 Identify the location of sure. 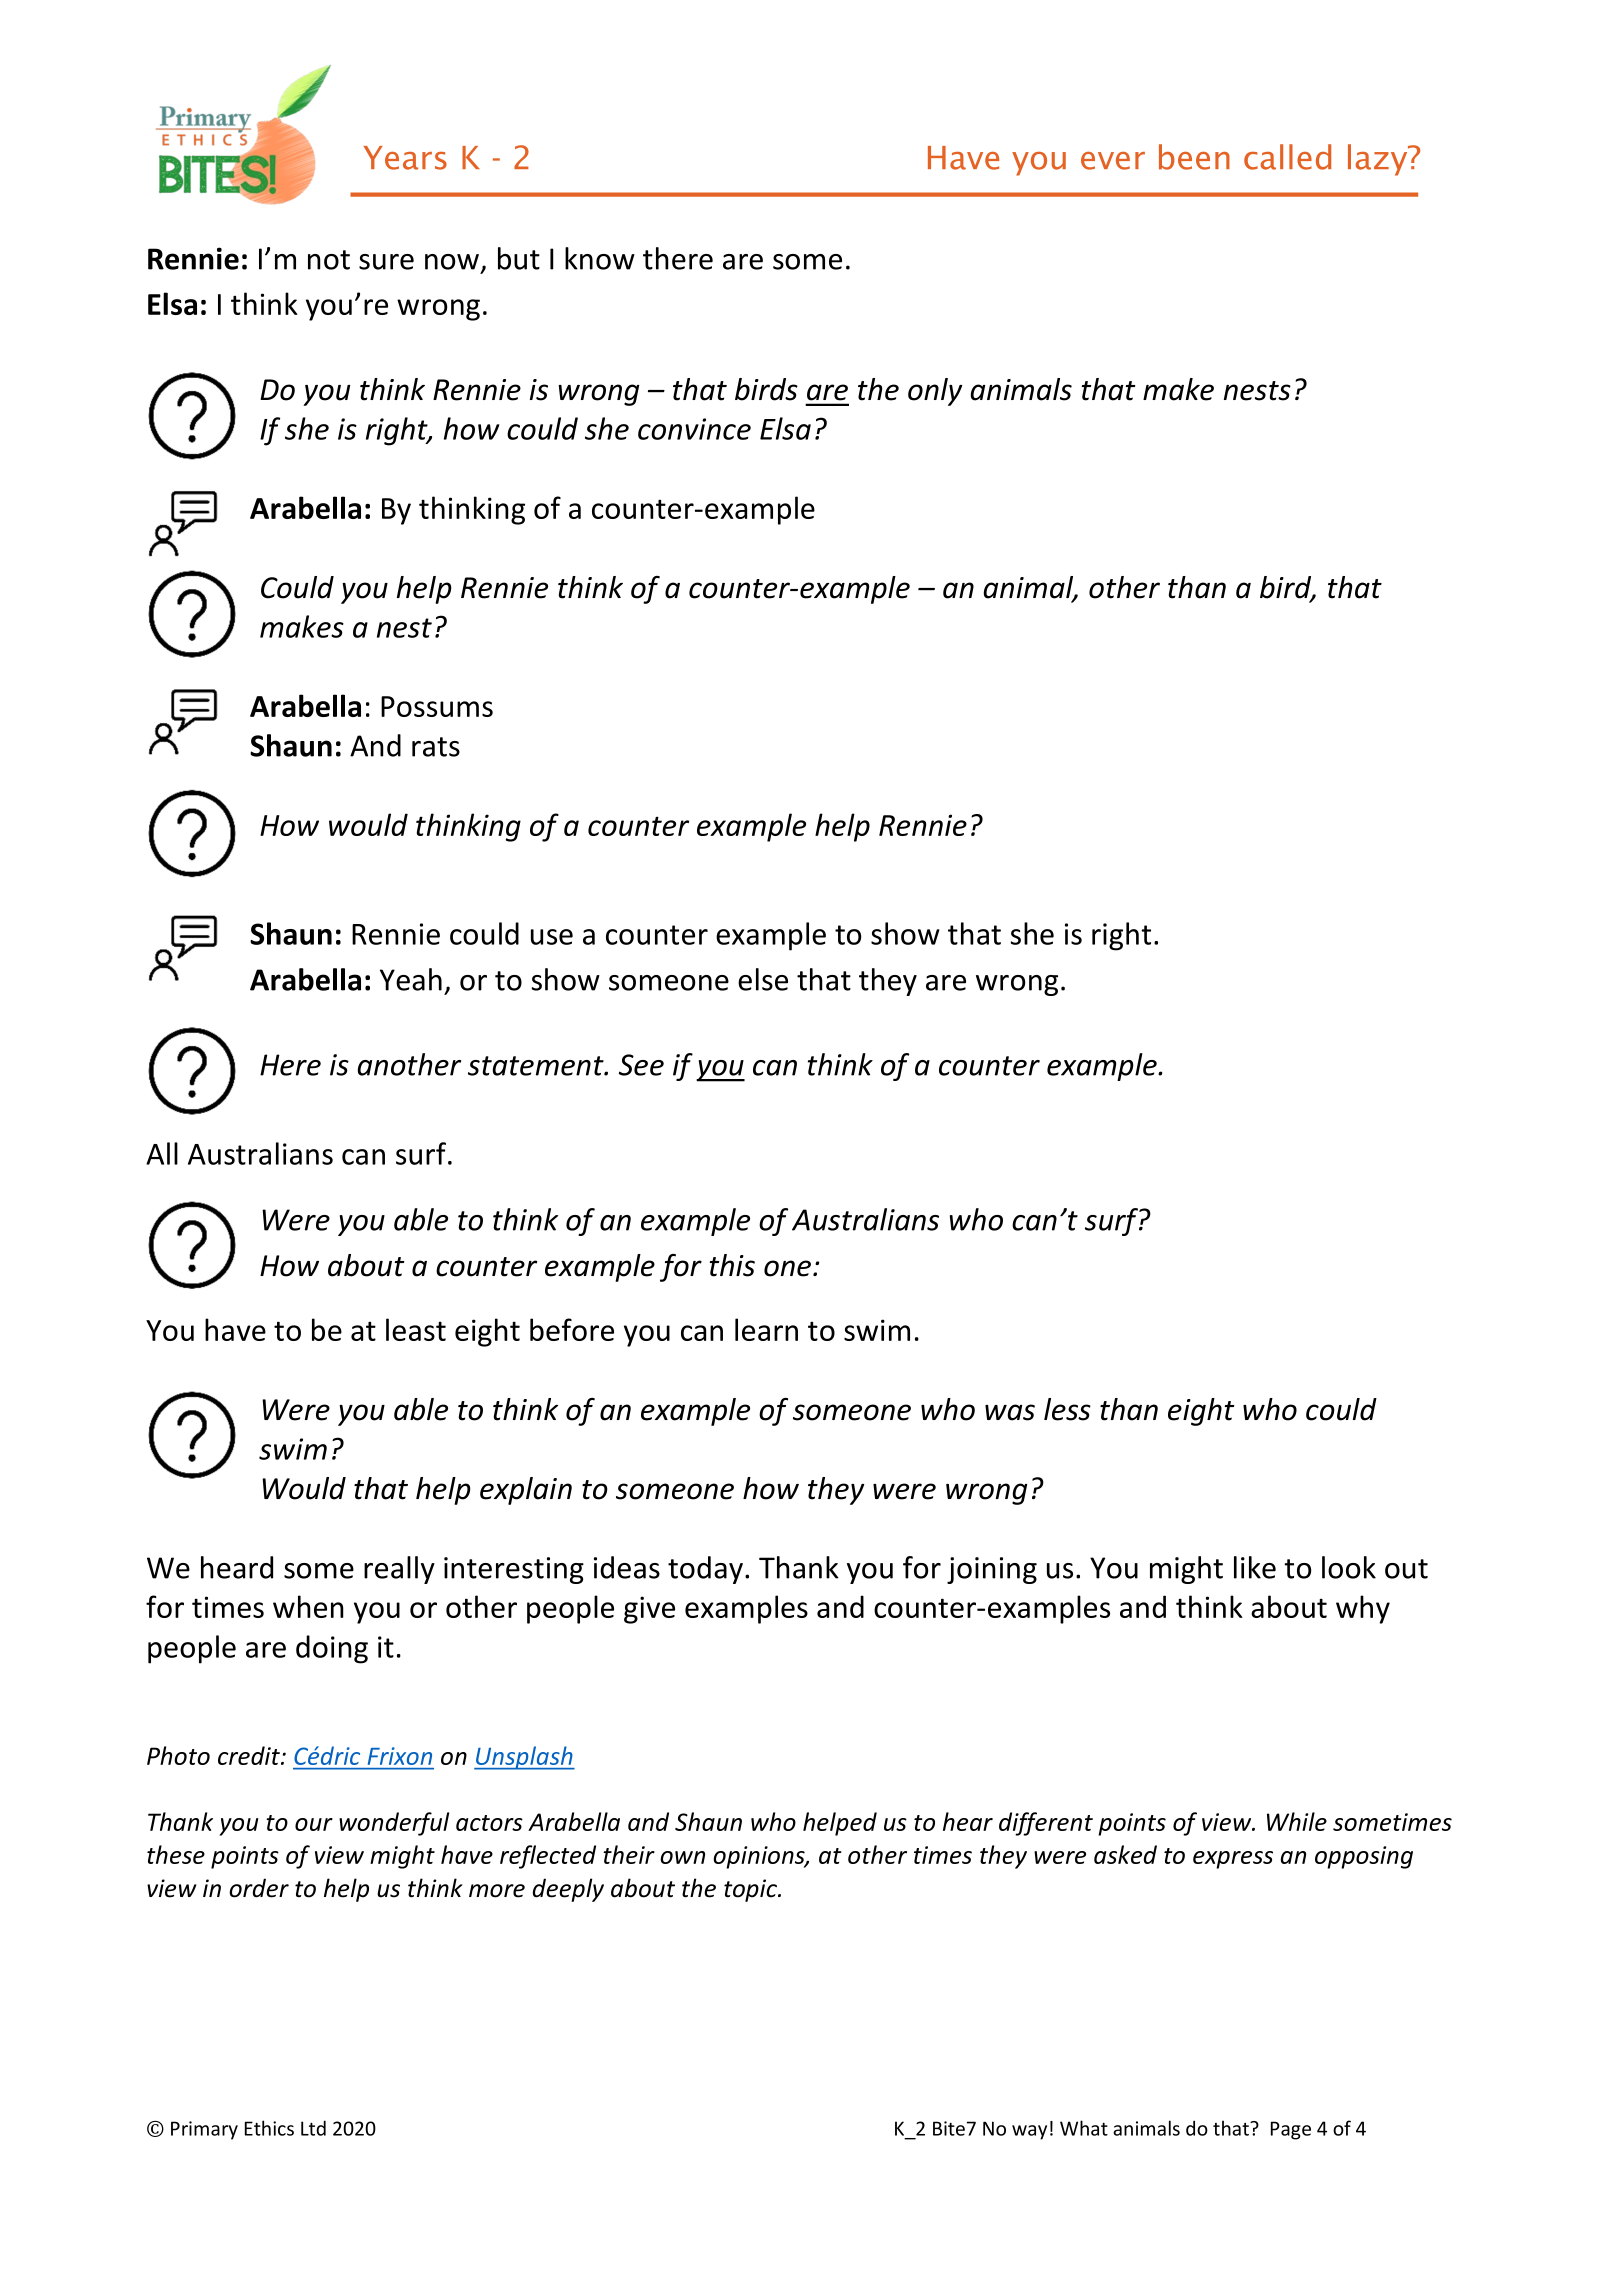
(386, 262).
